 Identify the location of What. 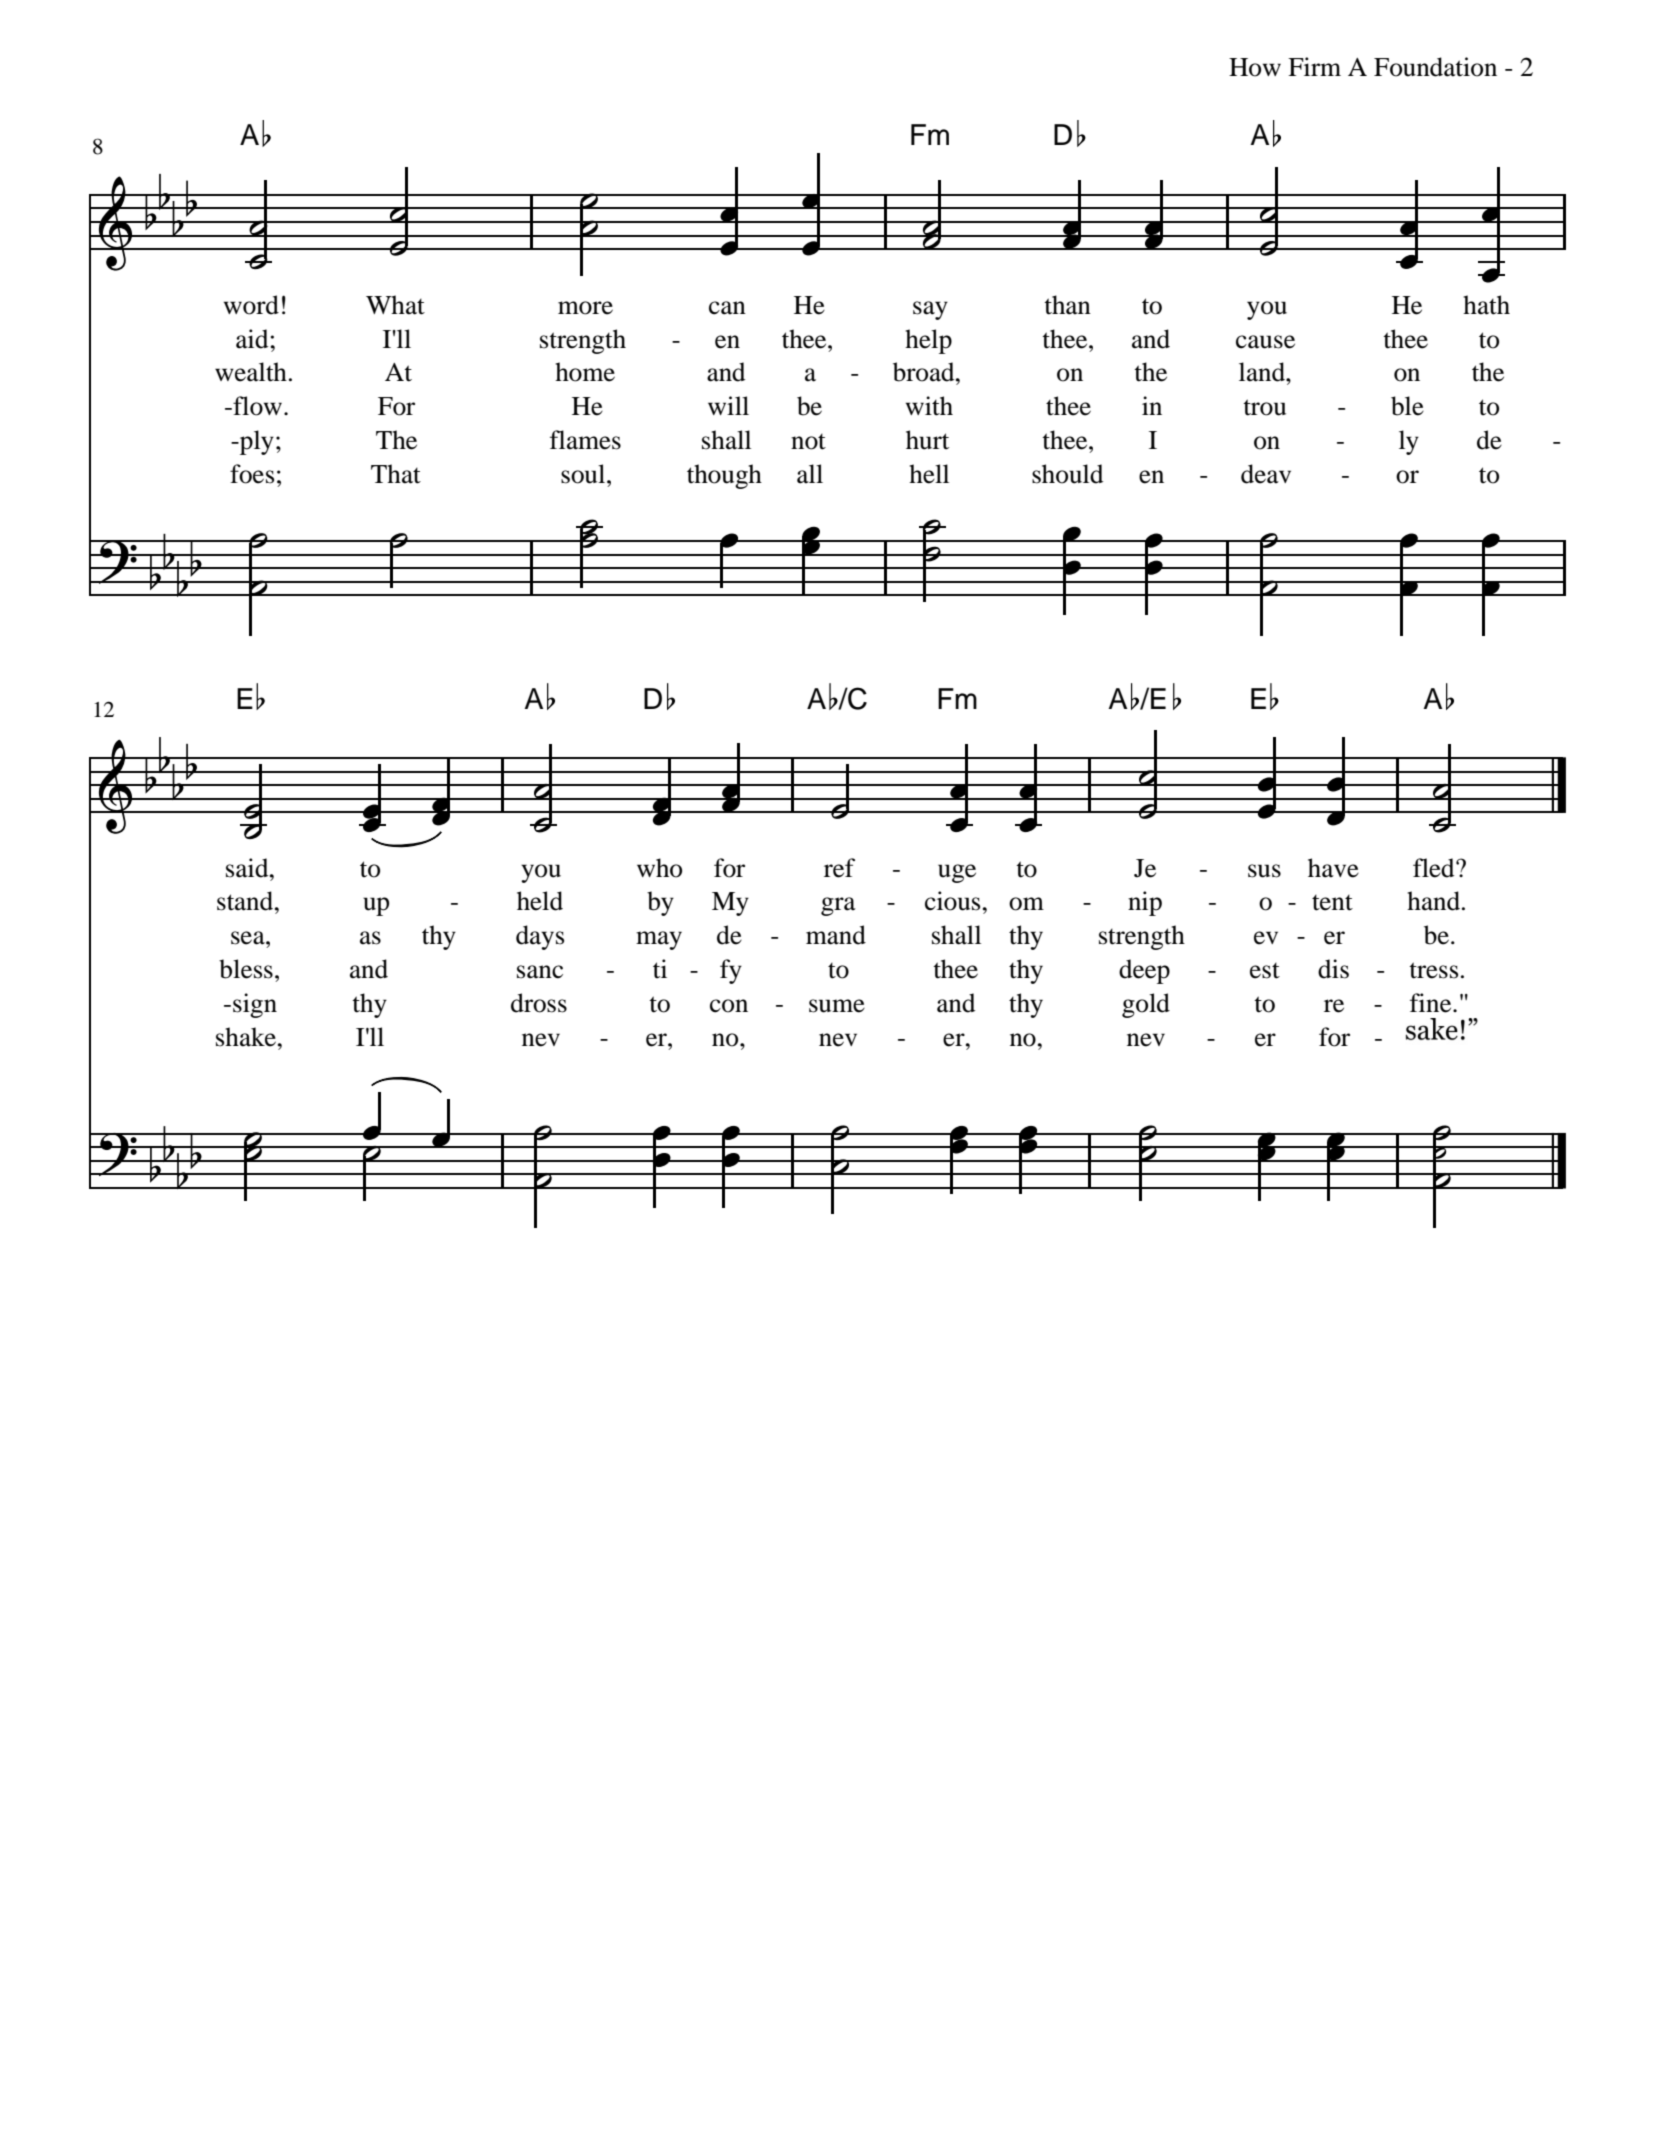
(395, 305).
